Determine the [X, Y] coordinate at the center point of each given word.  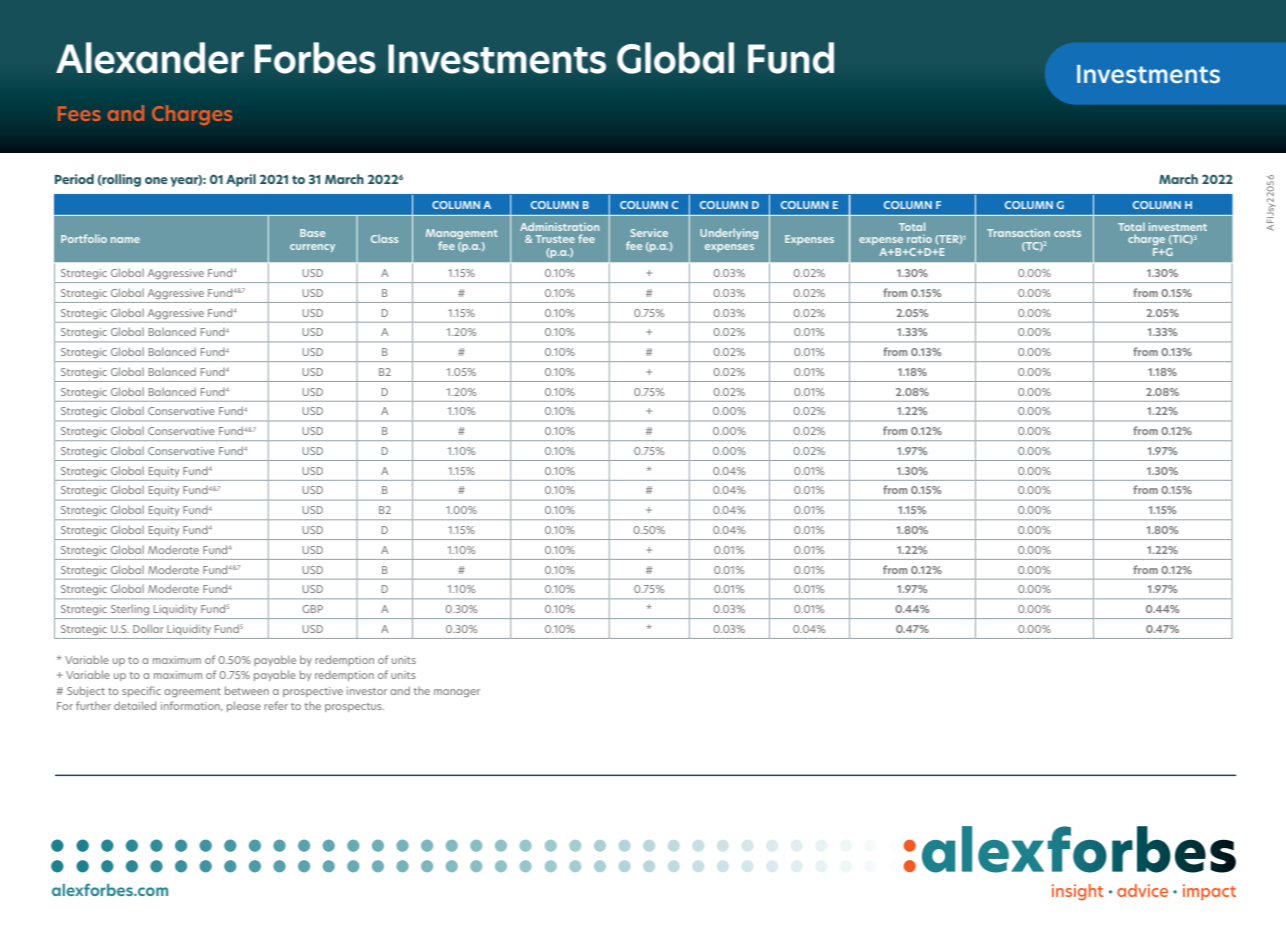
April [241, 180]
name [125, 240]
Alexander [150, 58]
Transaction [1018, 233]
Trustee [555, 239]
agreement [192, 692]
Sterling [130, 610]
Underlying [729, 233]
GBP [312, 609]
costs [1067, 233]
